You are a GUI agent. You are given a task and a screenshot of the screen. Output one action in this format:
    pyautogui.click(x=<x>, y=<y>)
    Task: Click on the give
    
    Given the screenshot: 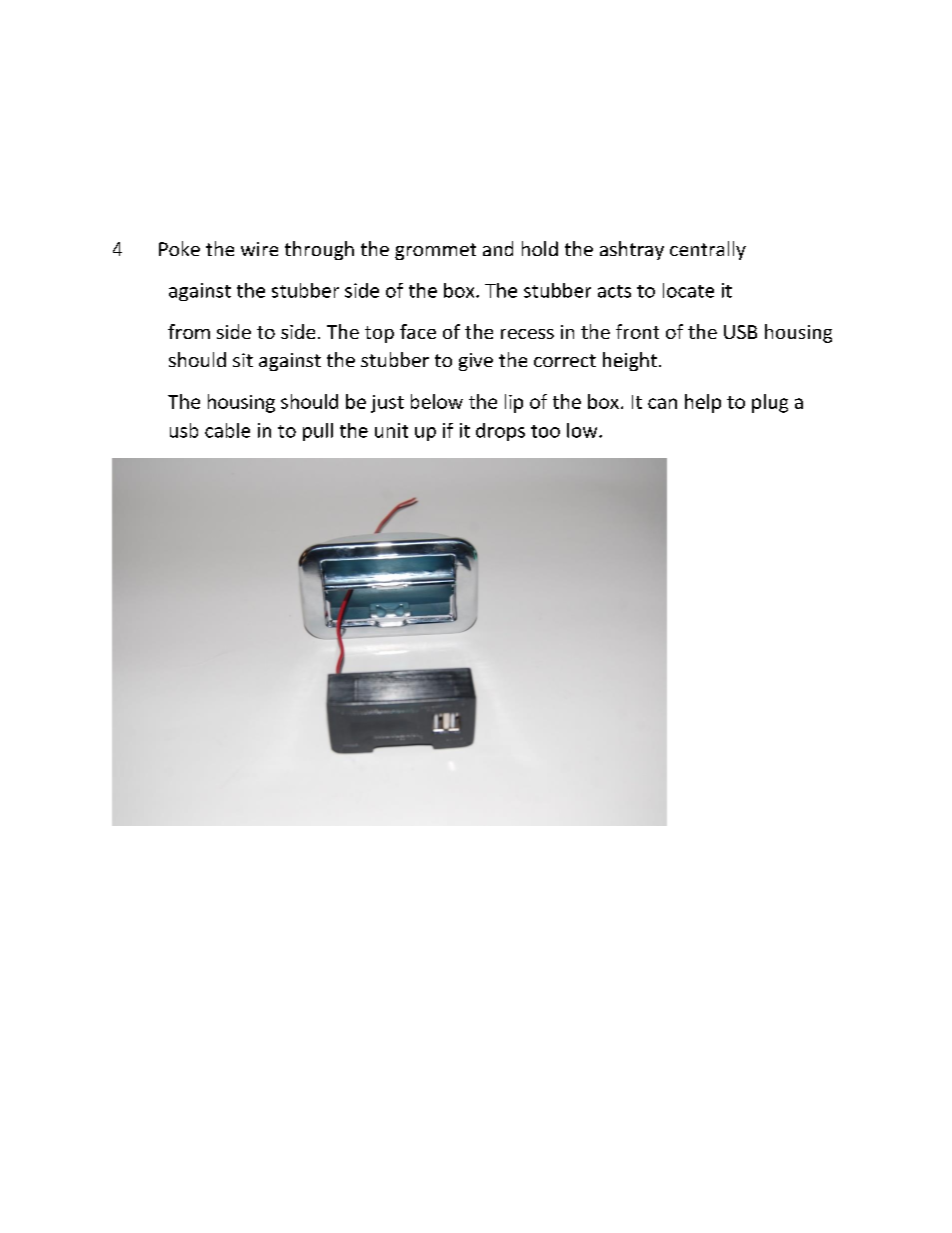 What is the action you would take?
    pyautogui.click(x=476, y=362)
